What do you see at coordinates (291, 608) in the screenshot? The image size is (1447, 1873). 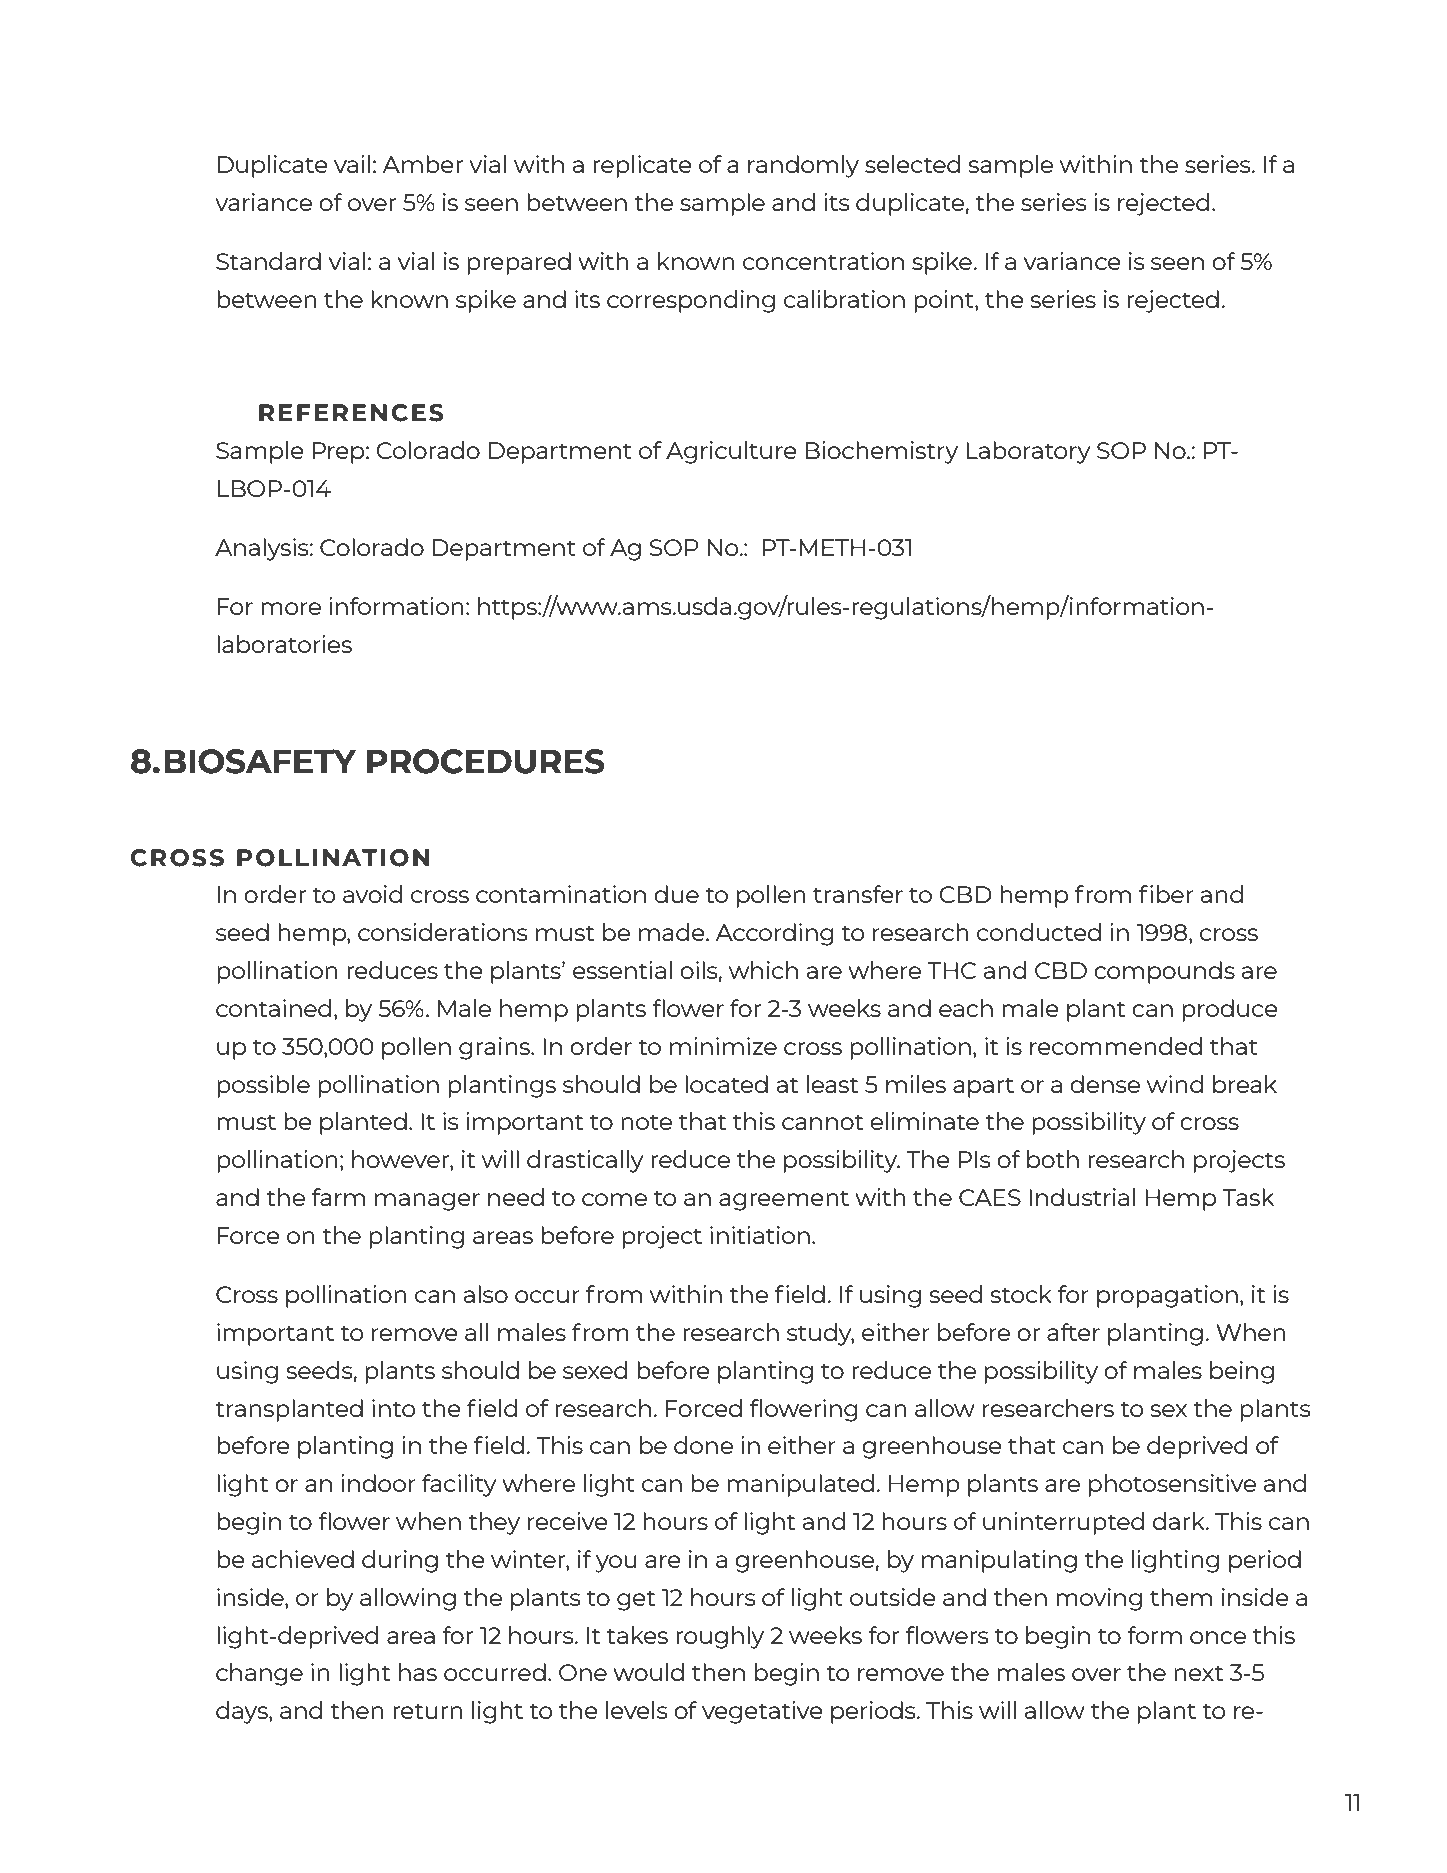 I see `more` at bounding box center [291, 608].
